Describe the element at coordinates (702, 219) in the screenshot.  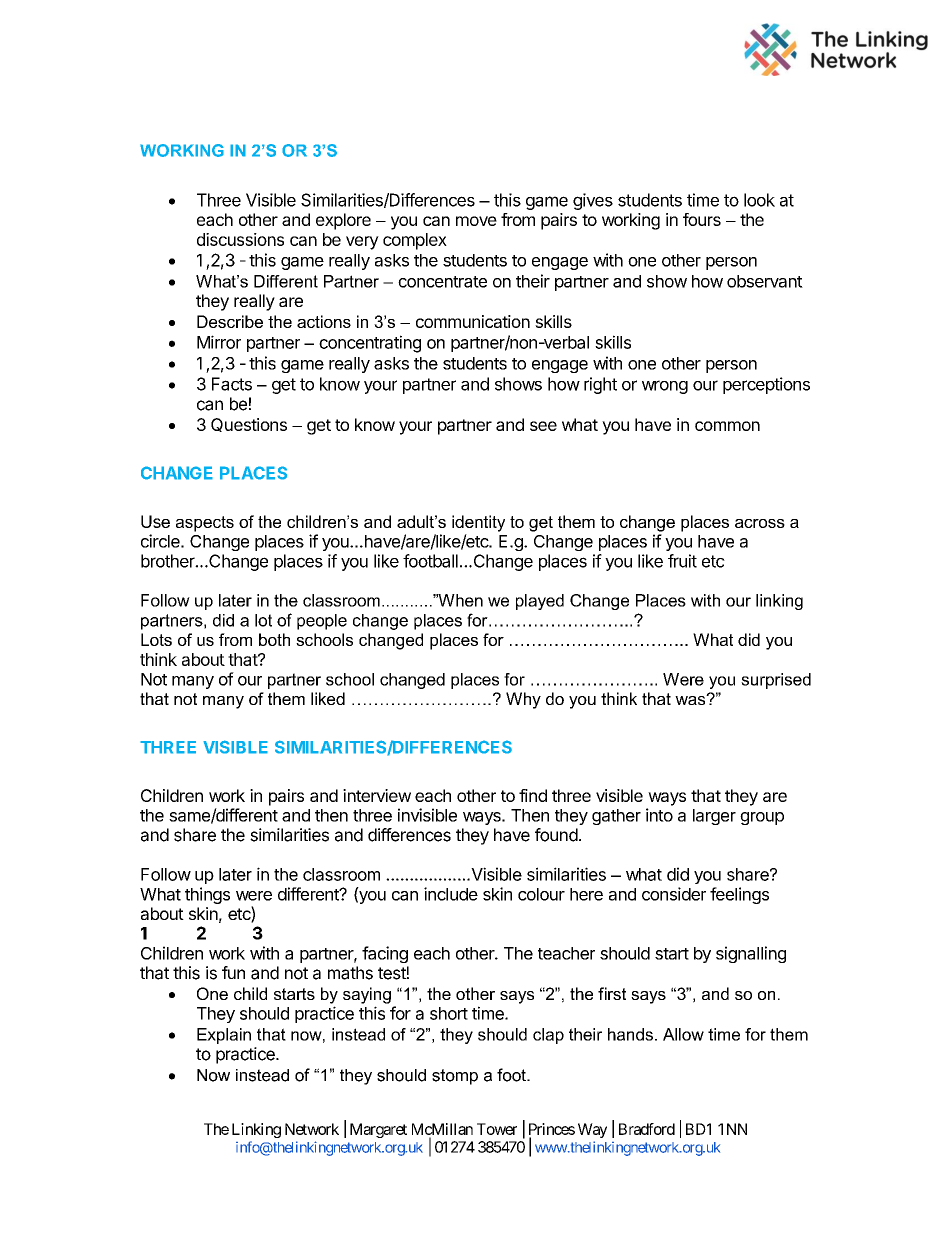
I see `fours` at that location.
